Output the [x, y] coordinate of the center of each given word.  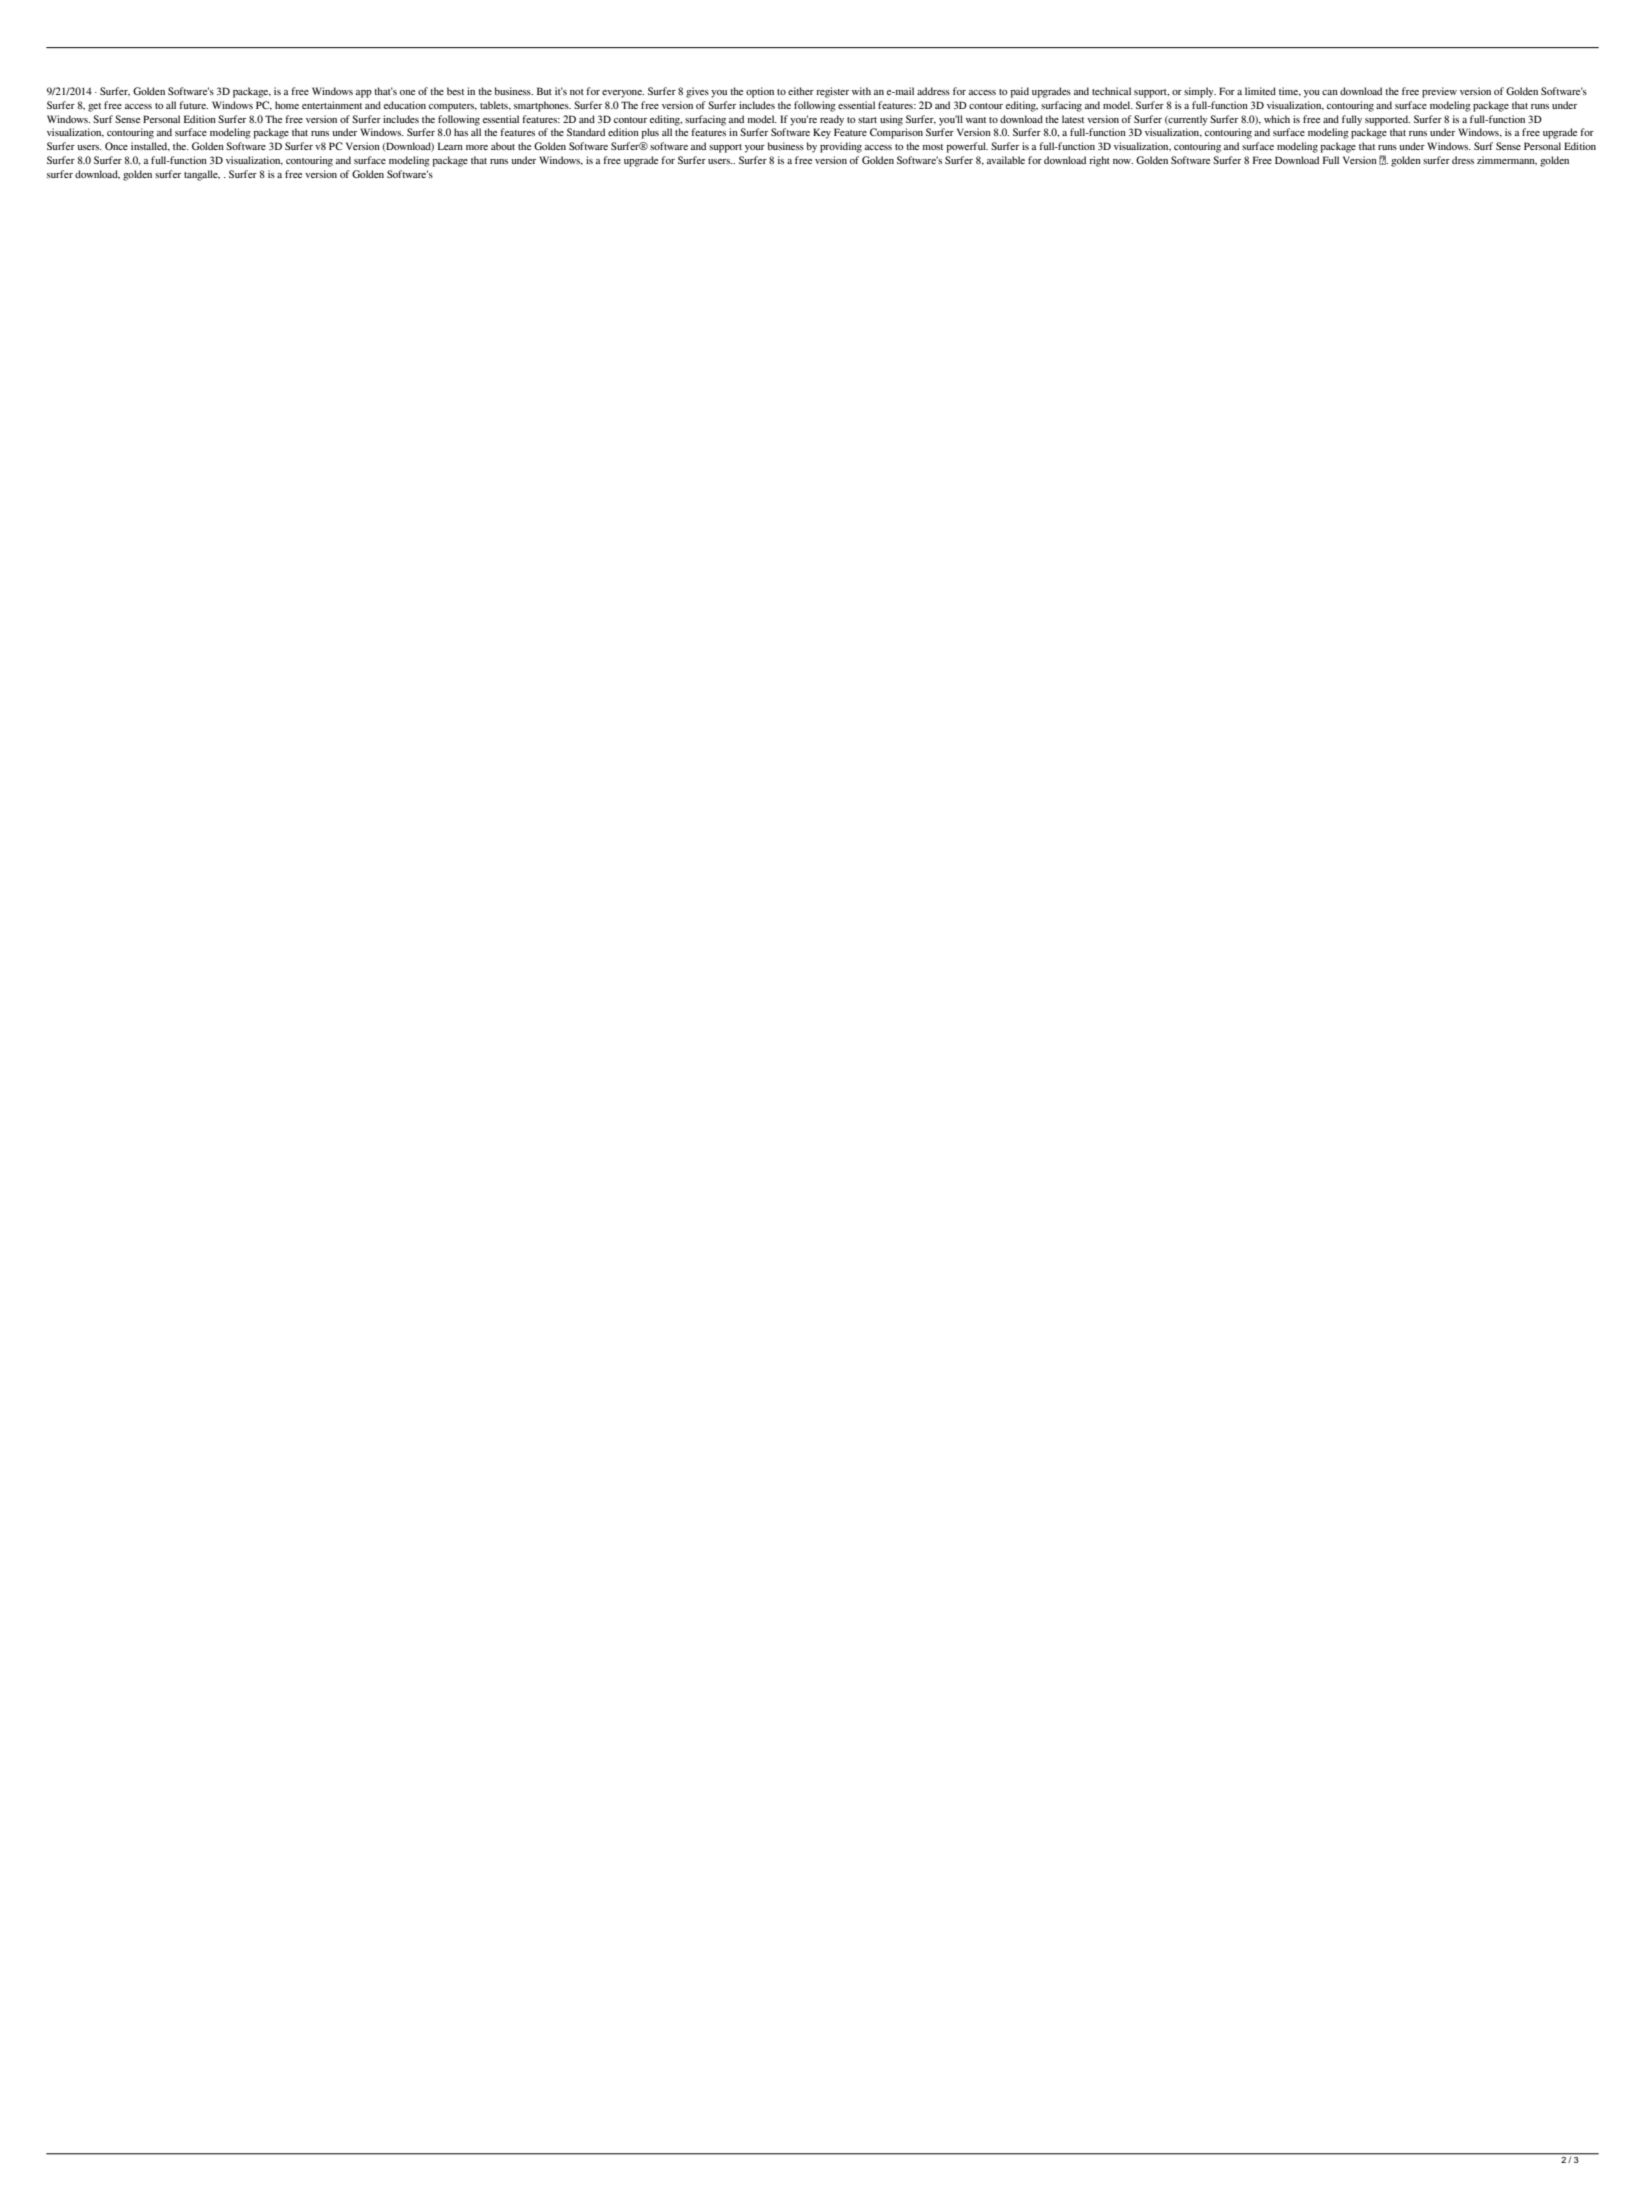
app [364, 94]
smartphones [542, 106]
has [461, 132]
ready [832, 120]
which [1277, 119]
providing [841, 147]
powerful [967, 147]
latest [1073, 119]
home [287, 105]
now [1123, 161]
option [760, 92]
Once [116, 146]
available [1006, 160]
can [1330, 92]
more [477, 147]
